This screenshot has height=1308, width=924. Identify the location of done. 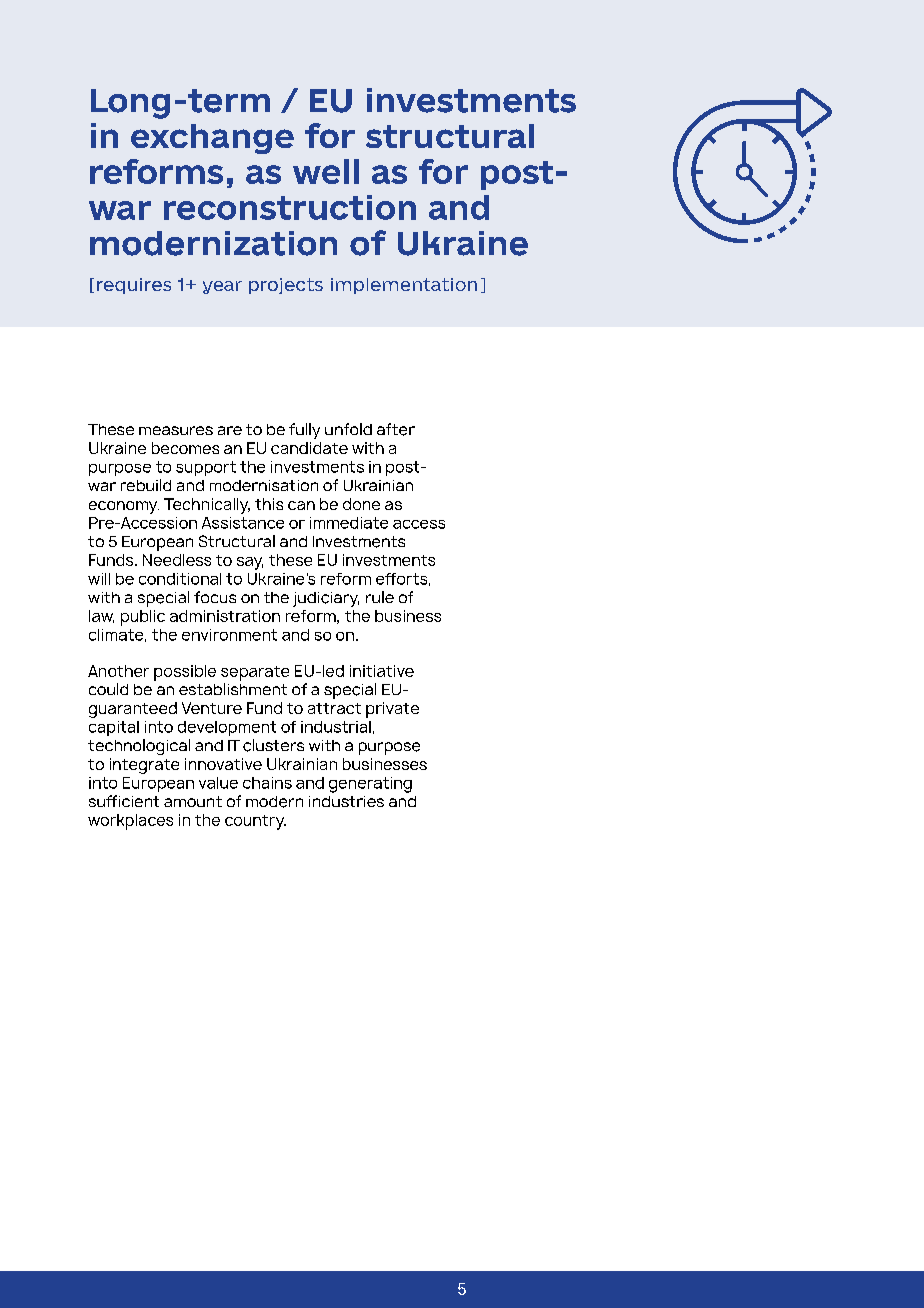
(361, 504).
